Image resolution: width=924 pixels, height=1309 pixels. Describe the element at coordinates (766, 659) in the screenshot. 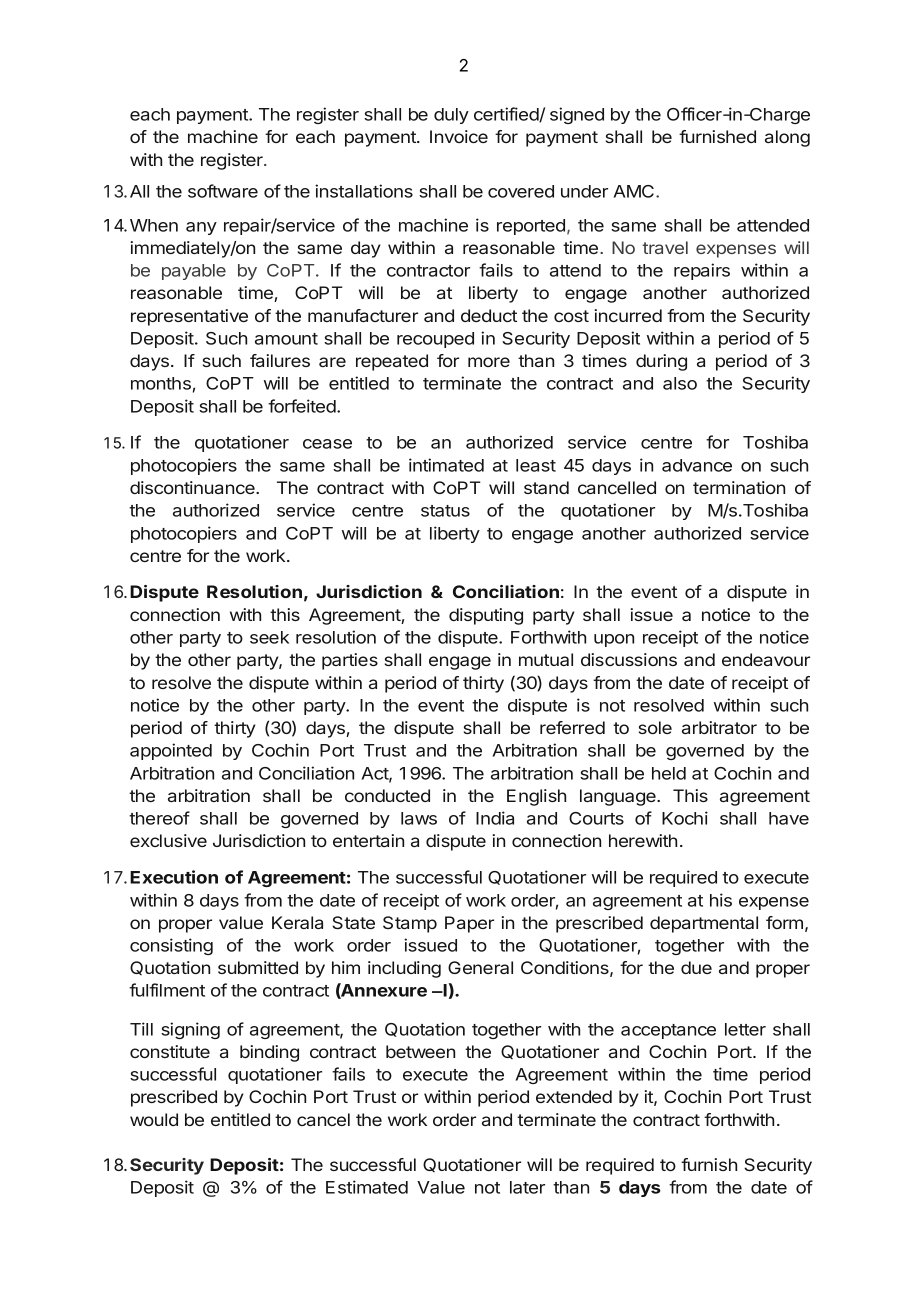

I see `endeavour` at that location.
